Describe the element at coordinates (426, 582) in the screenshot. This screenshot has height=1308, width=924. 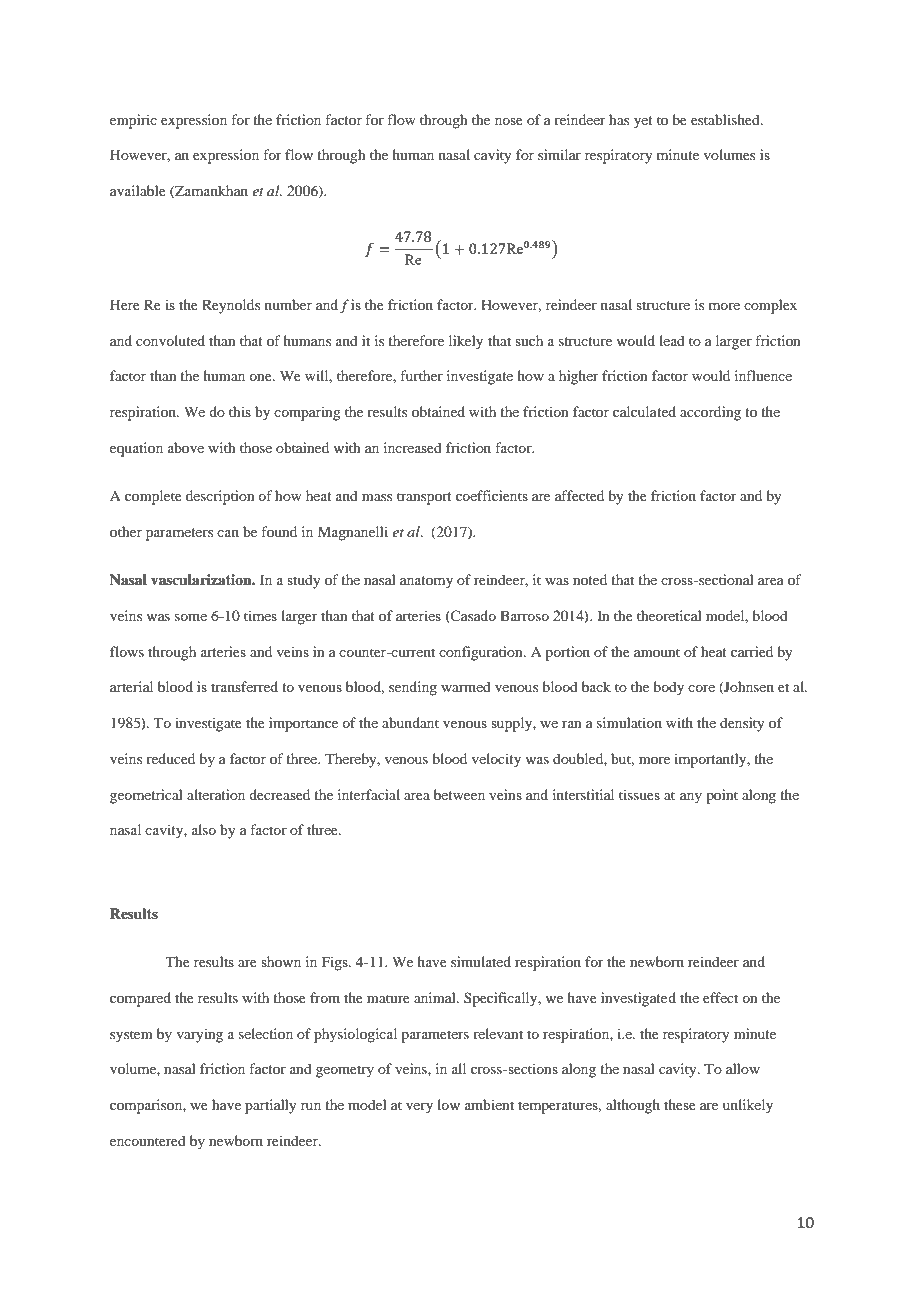
I see `anatomy` at that location.
